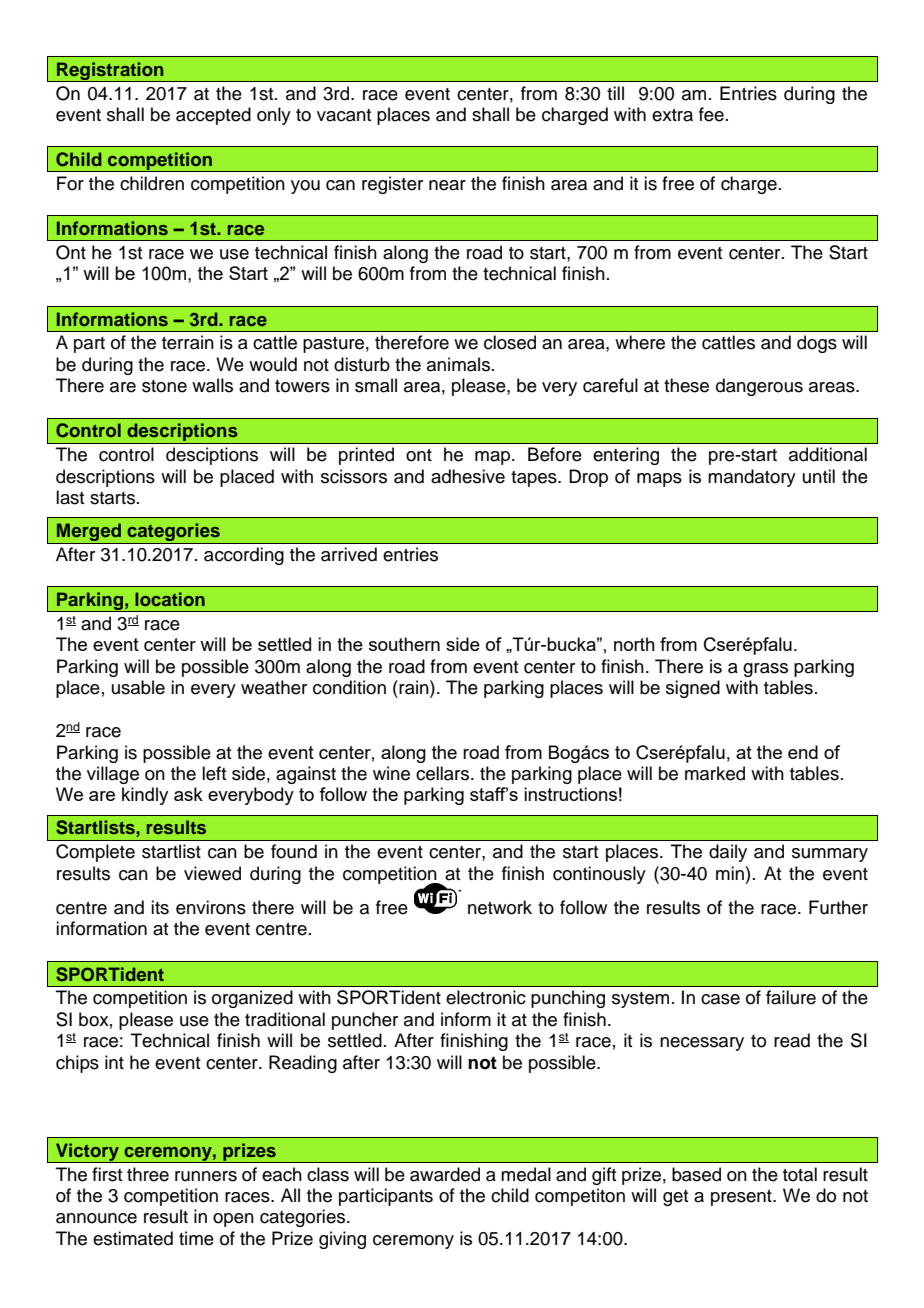 This screenshot has width=924, height=1308. Describe the element at coordinates (711, 114) in the screenshot. I see `fee` at that location.
